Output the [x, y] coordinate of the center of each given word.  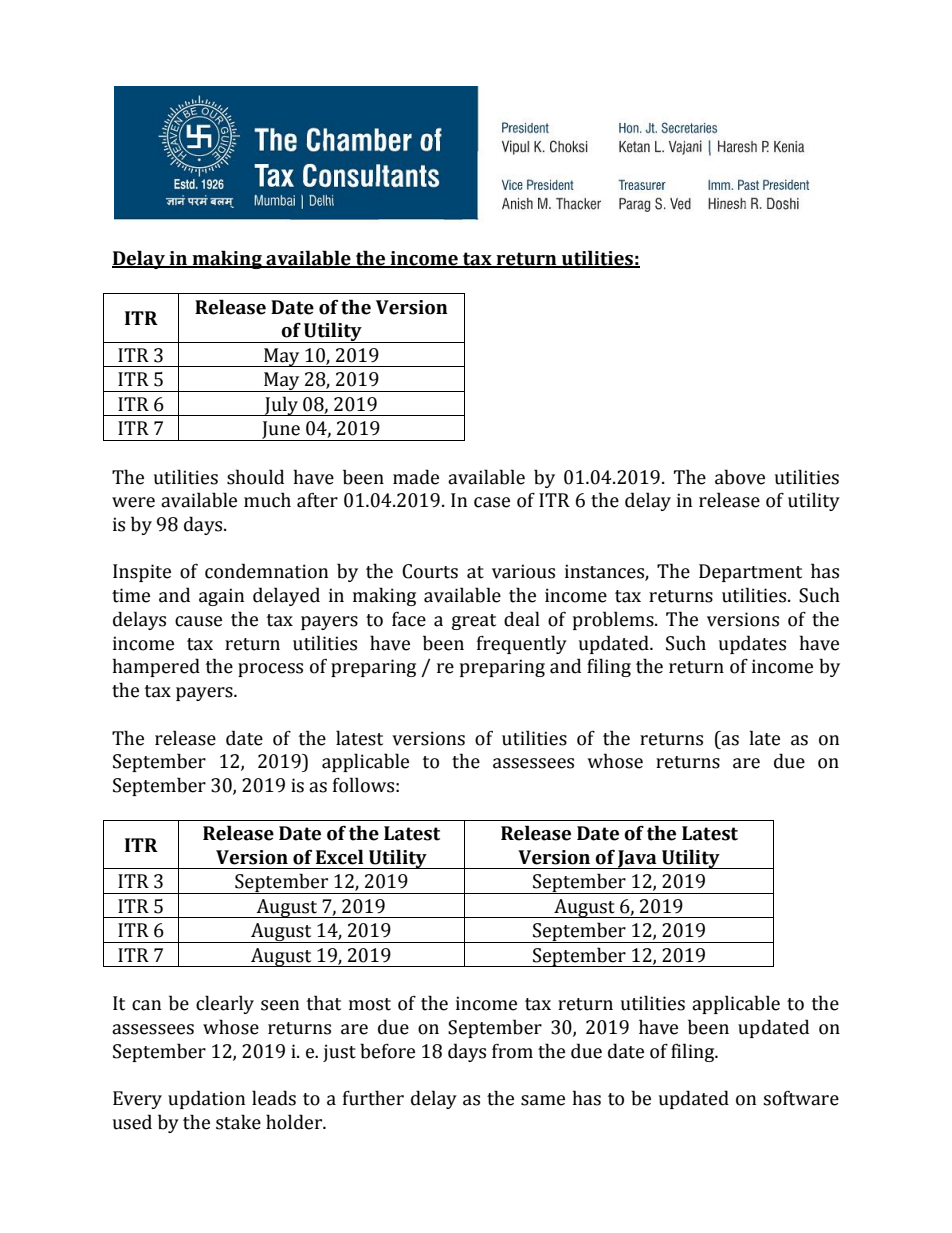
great [474, 622]
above [740, 477]
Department [750, 573]
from [512, 1051]
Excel [340, 857]
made [416, 477]
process [270, 670]
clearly [225, 1004]
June [281, 431]
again [221, 597]
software [801, 1098]
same [543, 1100]
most [370, 1004]
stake [238, 1122]
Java [637, 859]
